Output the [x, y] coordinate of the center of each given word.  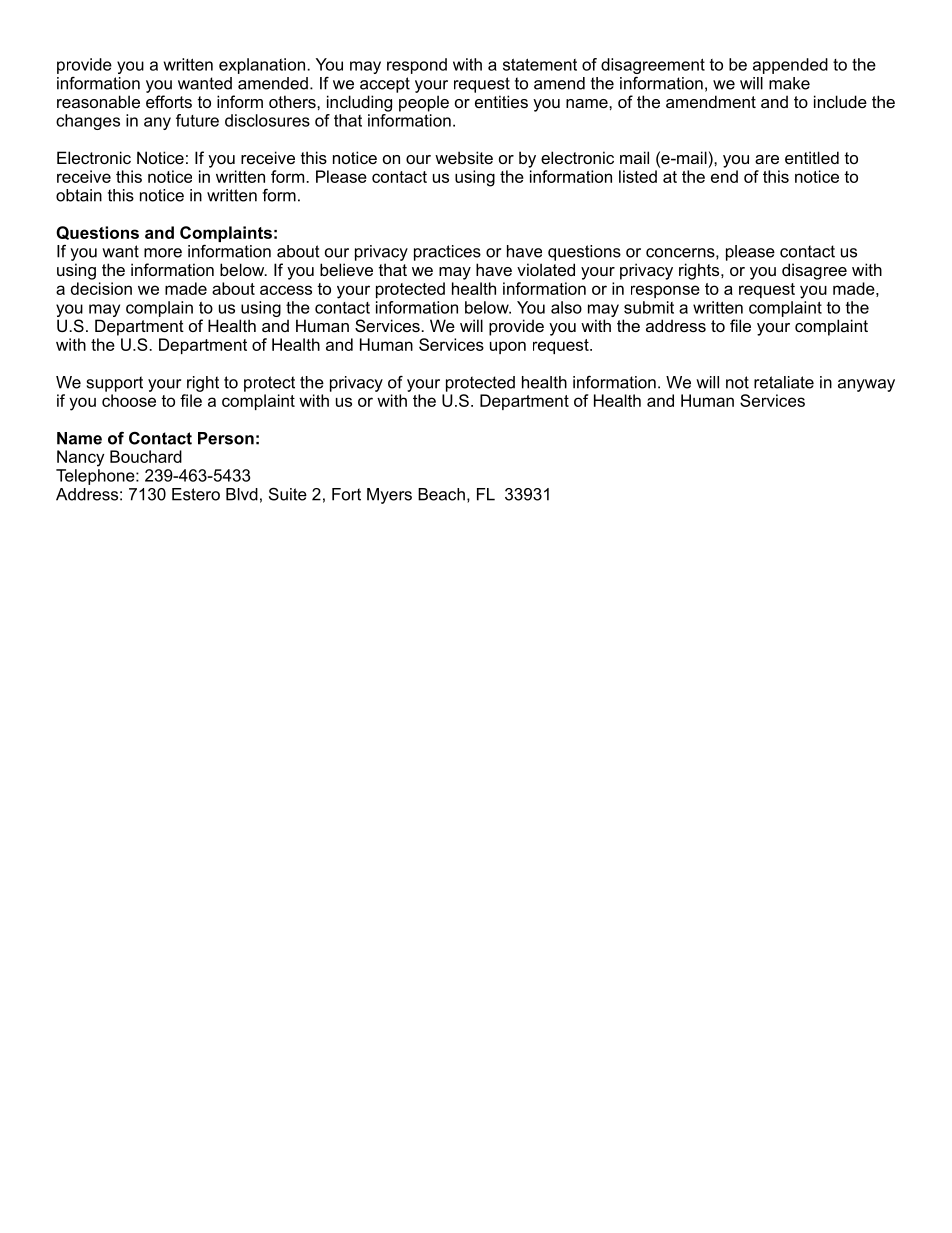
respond [417, 66]
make [789, 83]
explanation [262, 66]
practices [447, 253]
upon [508, 347]
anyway [866, 385]
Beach [441, 494]
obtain [79, 195]
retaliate [784, 382]
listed [638, 176]
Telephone [96, 477]
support [115, 384]
